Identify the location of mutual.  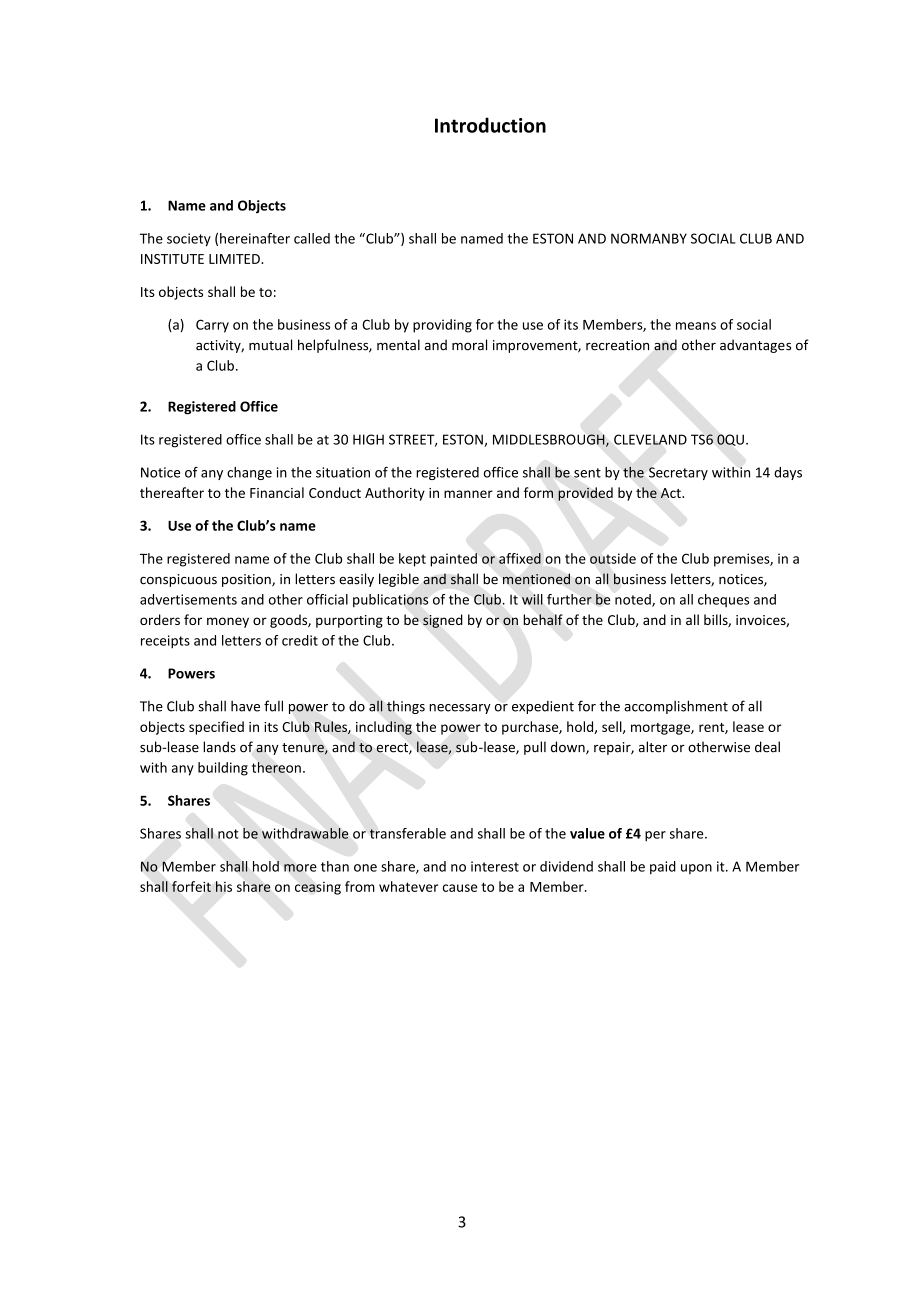
(270, 345).
